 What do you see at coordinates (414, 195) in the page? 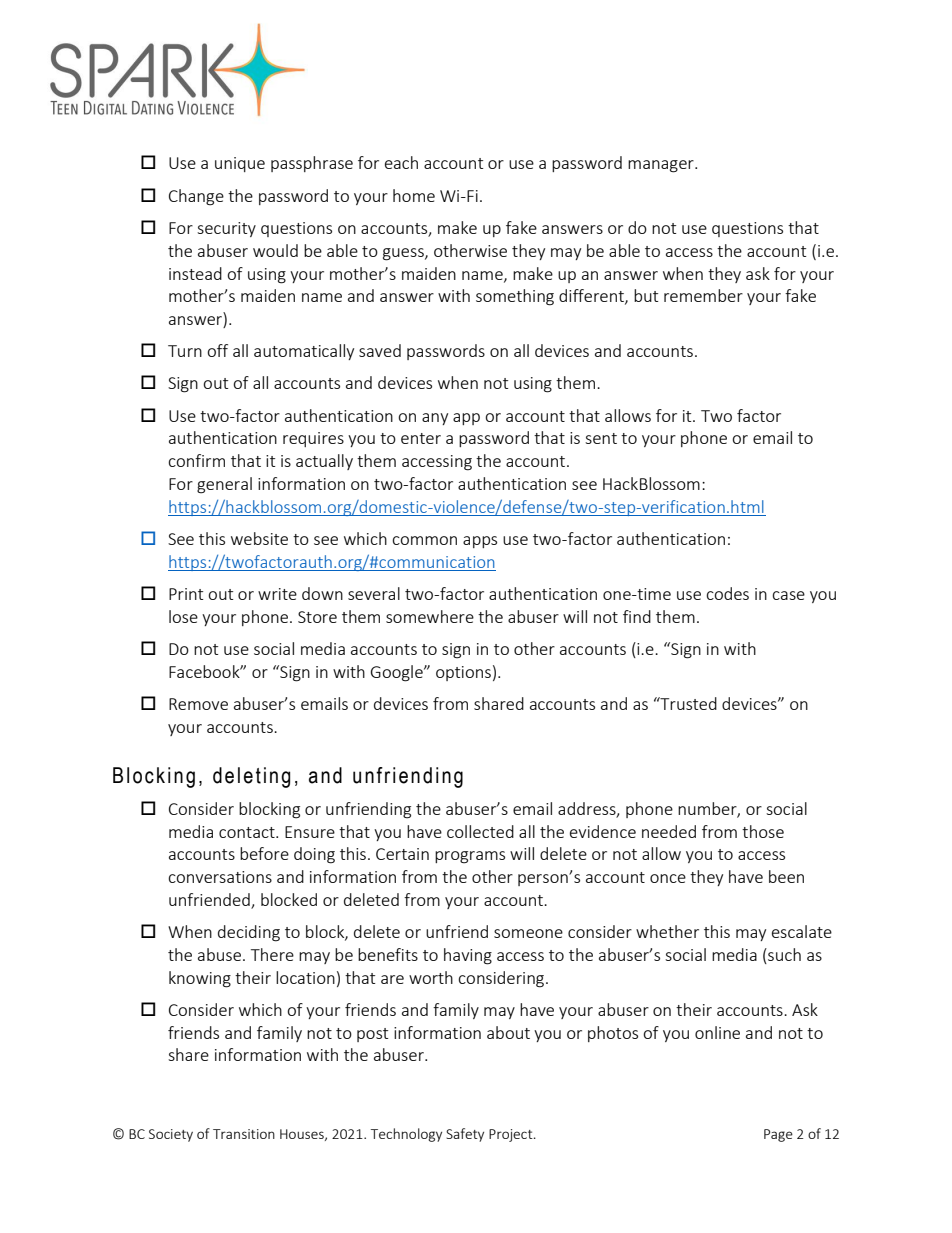
I see `home` at bounding box center [414, 195].
